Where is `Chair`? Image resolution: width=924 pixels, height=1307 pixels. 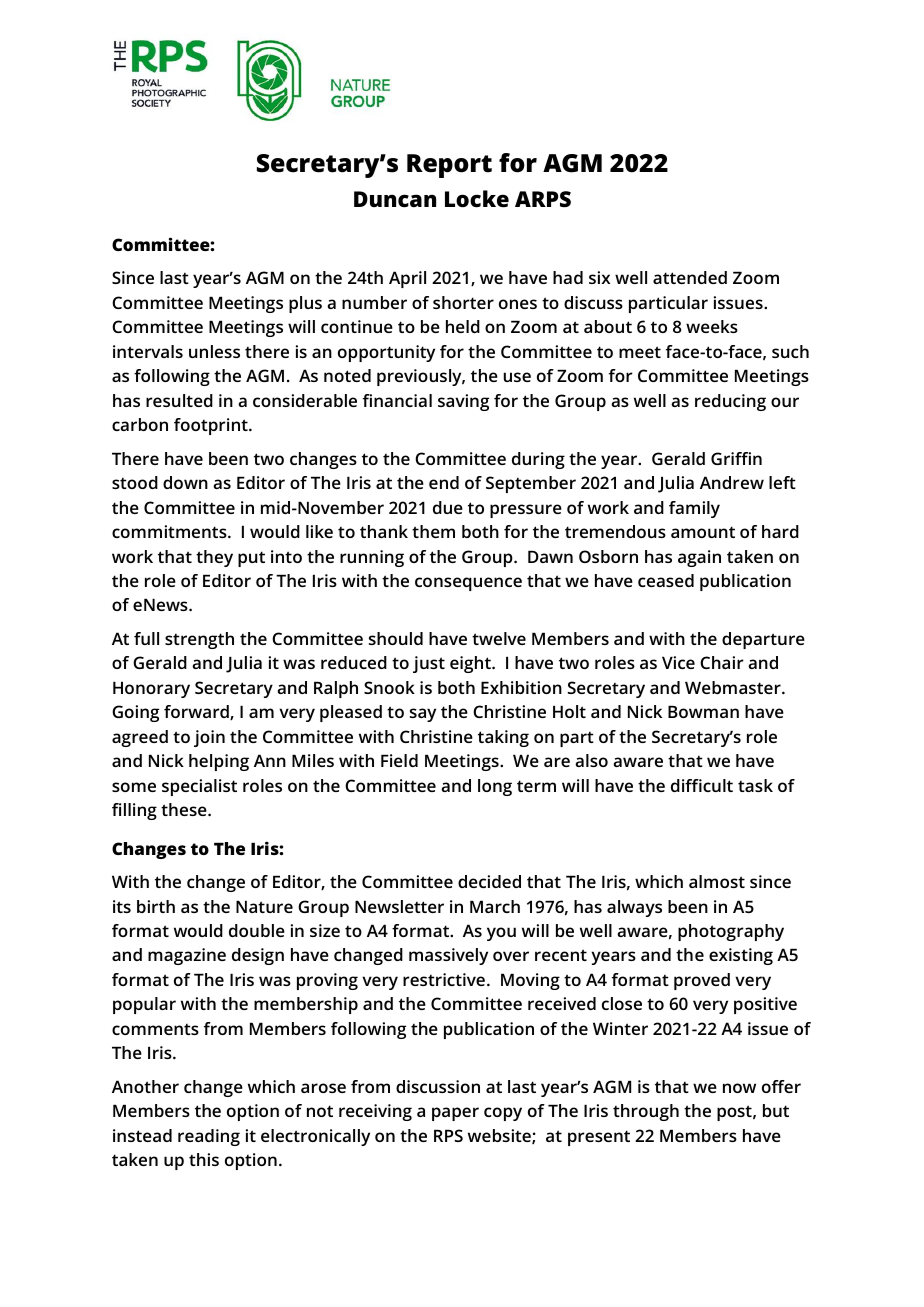
Chair is located at coordinates (722, 662).
